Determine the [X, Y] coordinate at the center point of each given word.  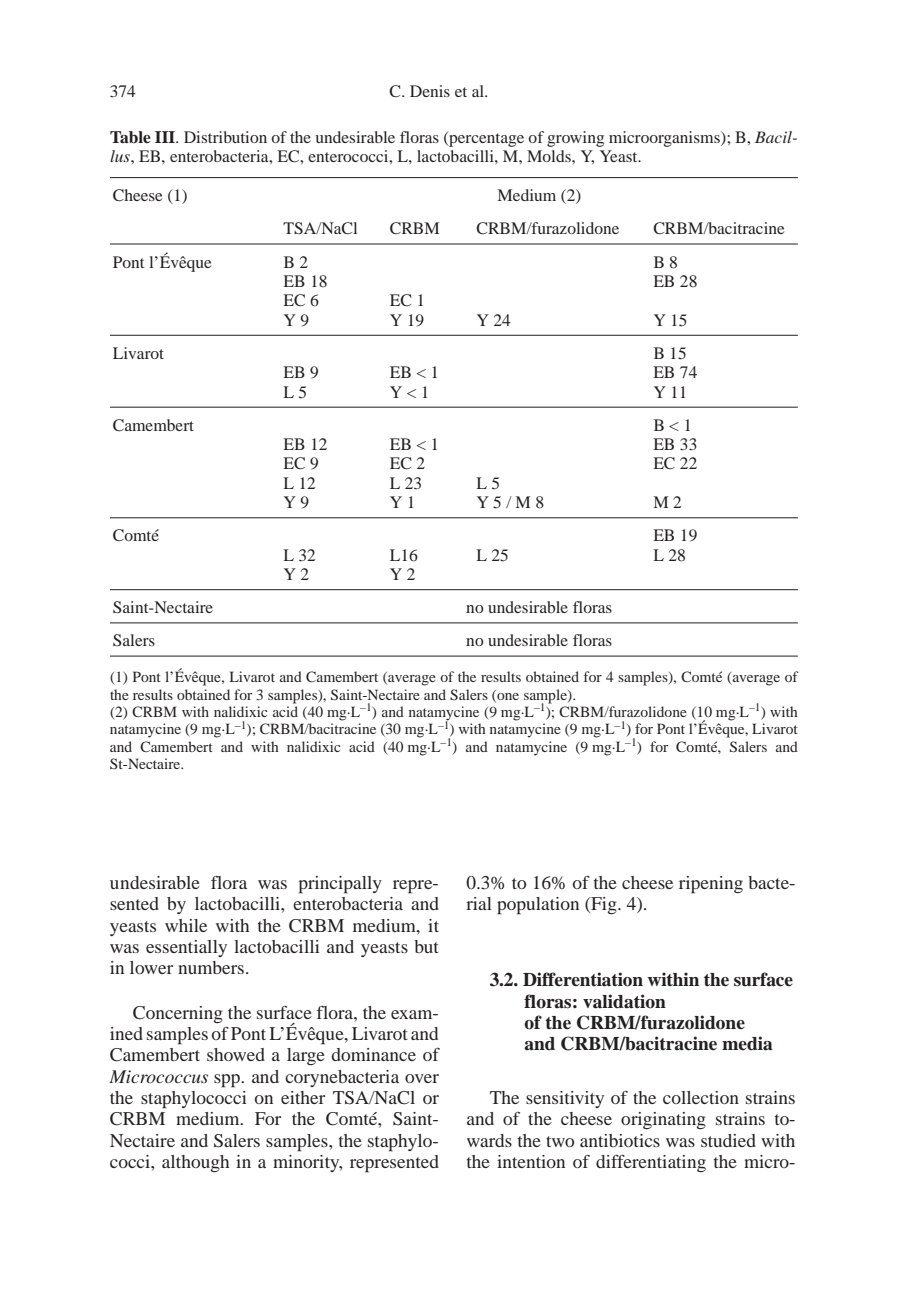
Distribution [225, 137]
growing [575, 139]
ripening [711, 885]
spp [228, 1081]
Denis [430, 91]
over [422, 1078]
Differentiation [583, 979]
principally [340, 885]
